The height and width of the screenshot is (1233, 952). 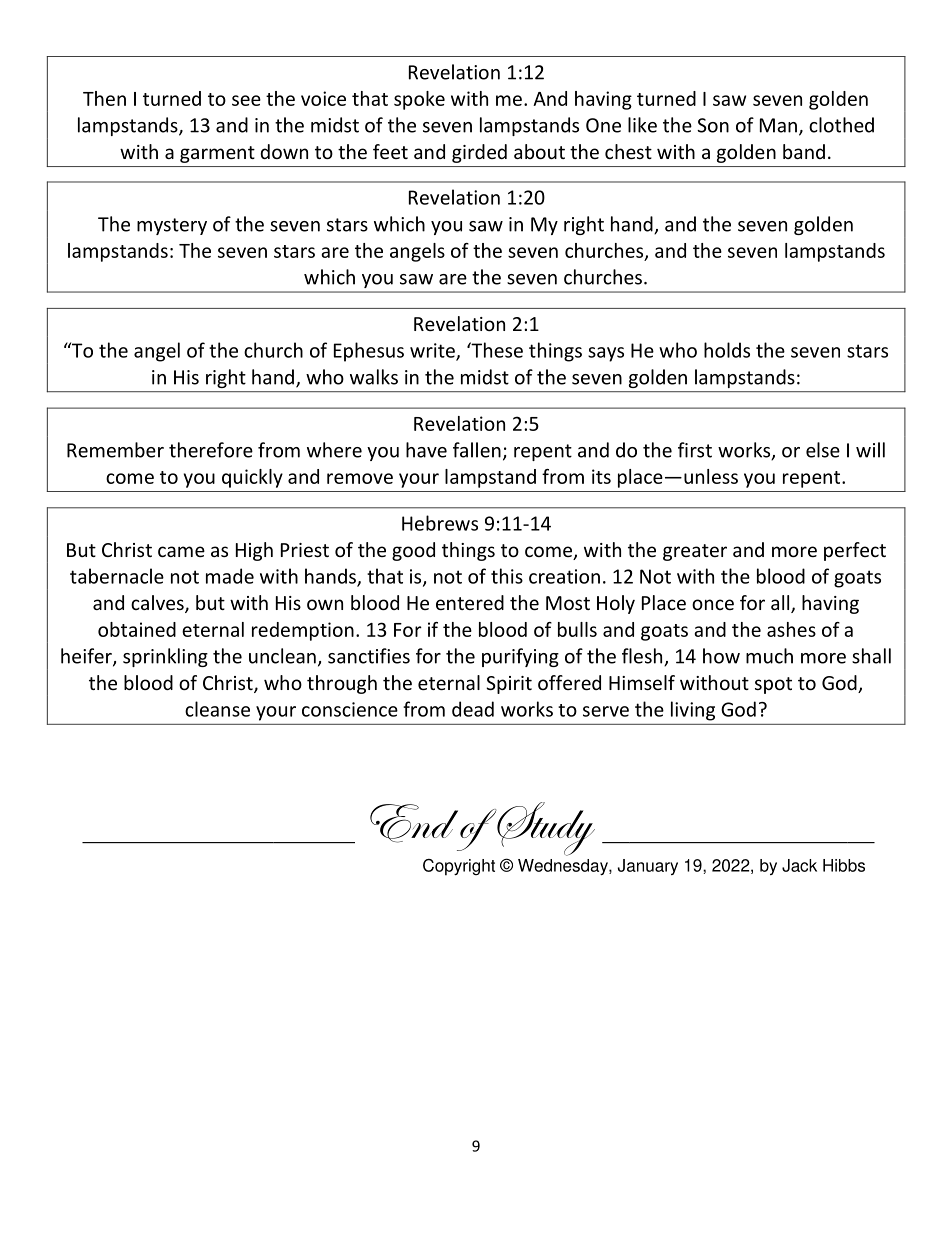 I want to click on sprinkling, so click(x=165, y=657).
